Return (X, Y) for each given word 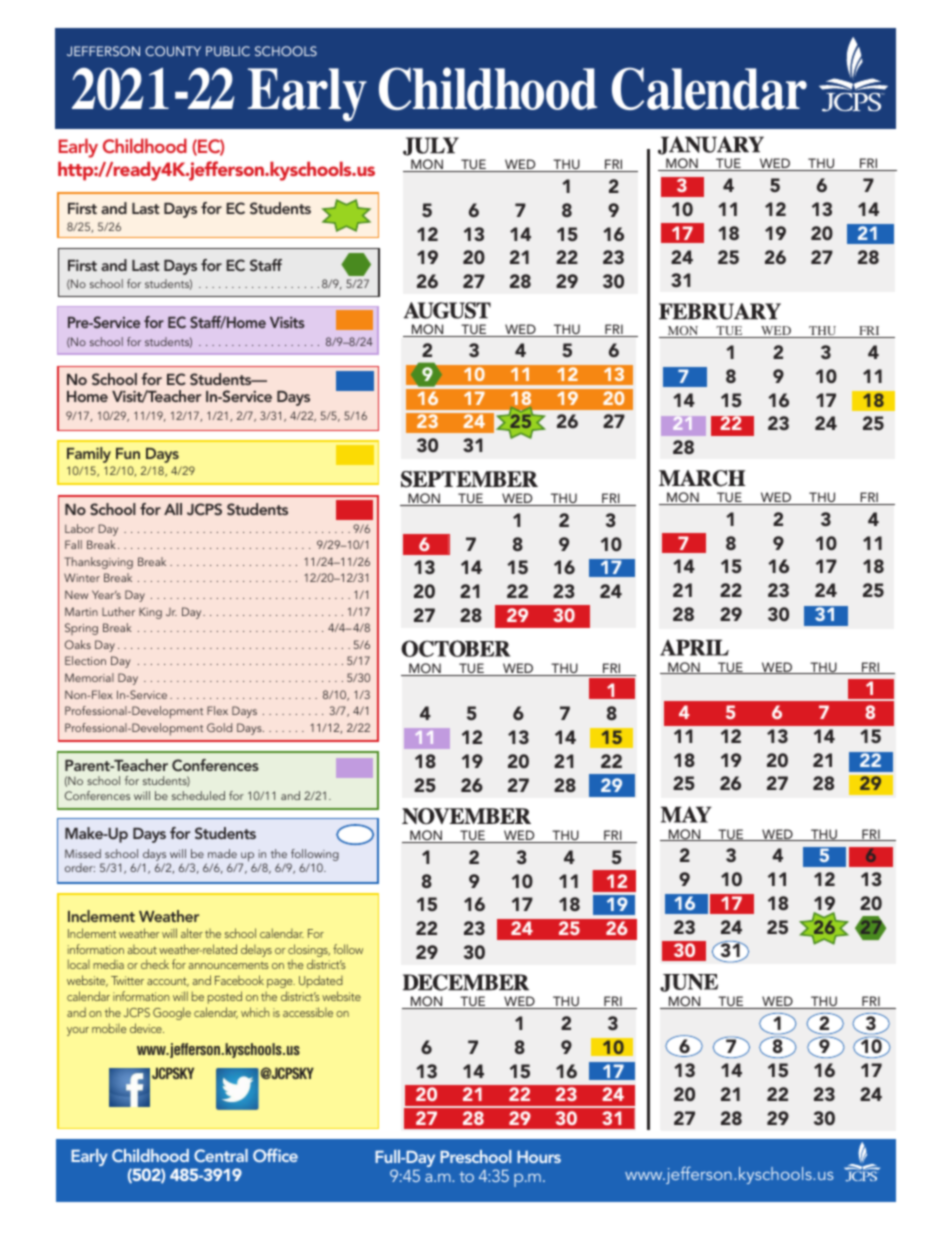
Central (221, 1155)
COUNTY (173, 51)
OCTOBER (455, 648)
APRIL (694, 647)
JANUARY (711, 145)
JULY (431, 146)
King (150, 613)
